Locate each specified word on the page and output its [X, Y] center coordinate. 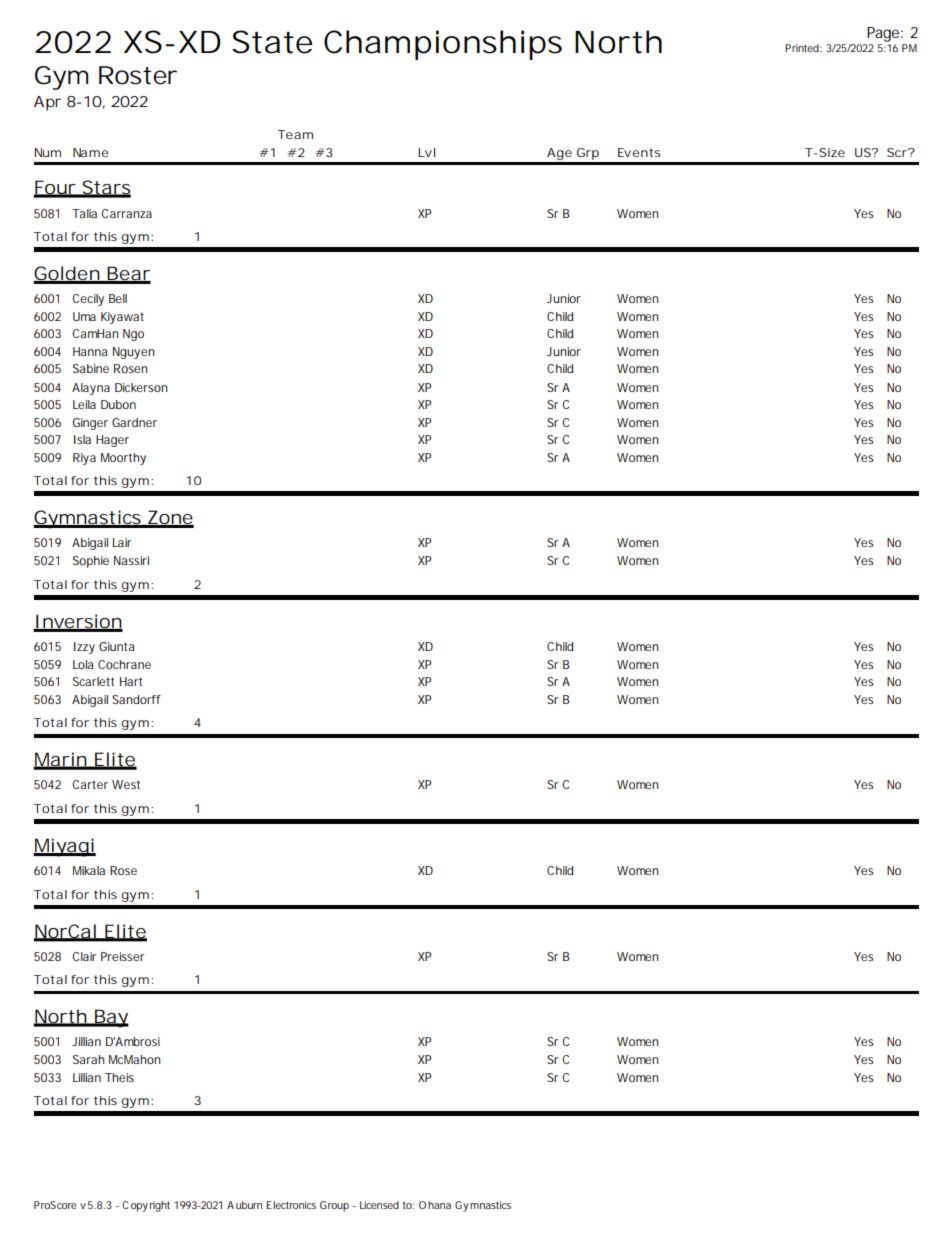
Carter [90, 784]
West [126, 784]
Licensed [379, 1205]
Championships [443, 45]
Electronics [291, 1205]
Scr [898, 152]
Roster [138, 75]
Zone [169, 518]
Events [639, 152]
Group [334, 1206]
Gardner [134, 422]
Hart [131, 681]
